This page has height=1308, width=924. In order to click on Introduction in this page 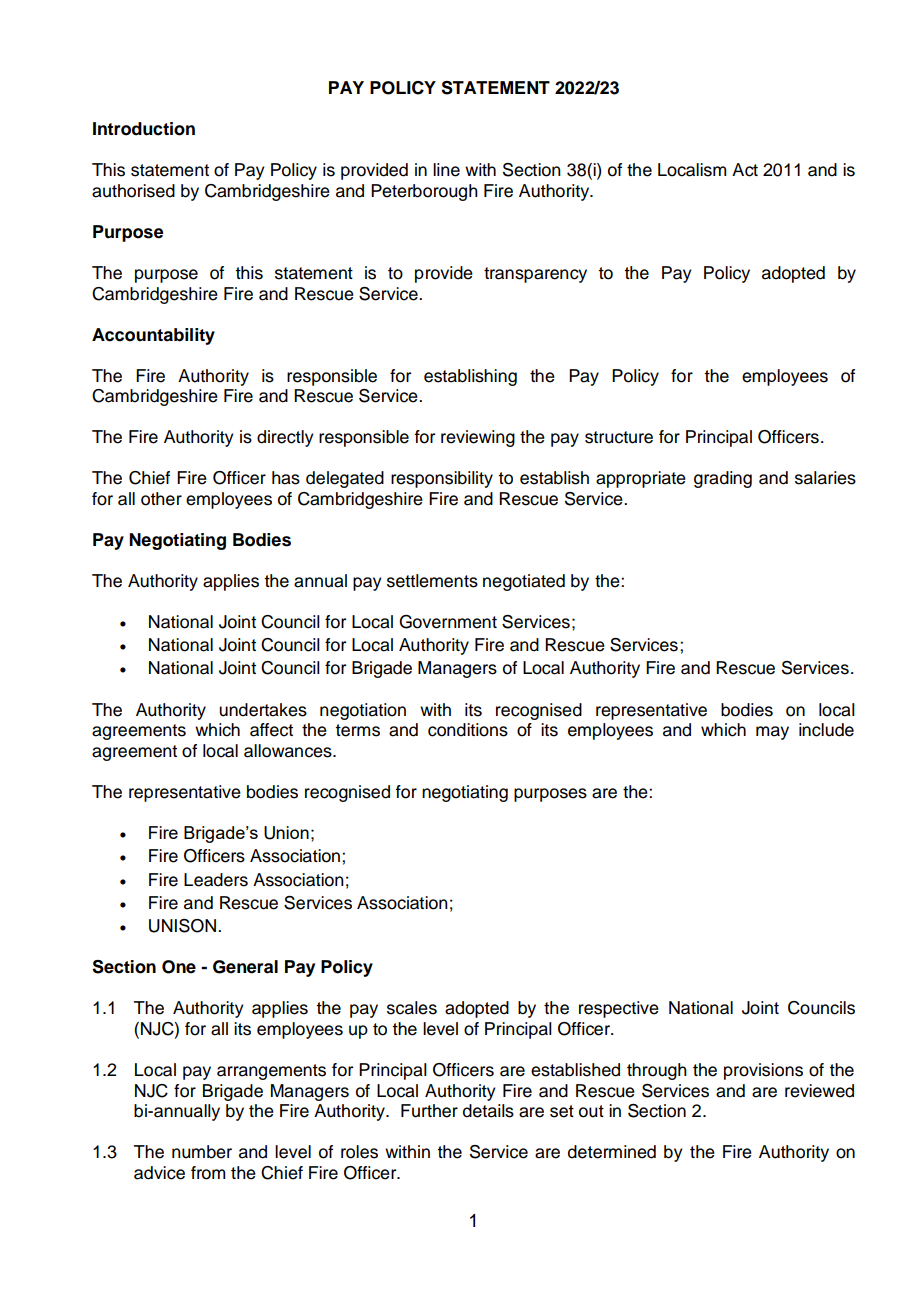, I will do `click(144, 129)`.
